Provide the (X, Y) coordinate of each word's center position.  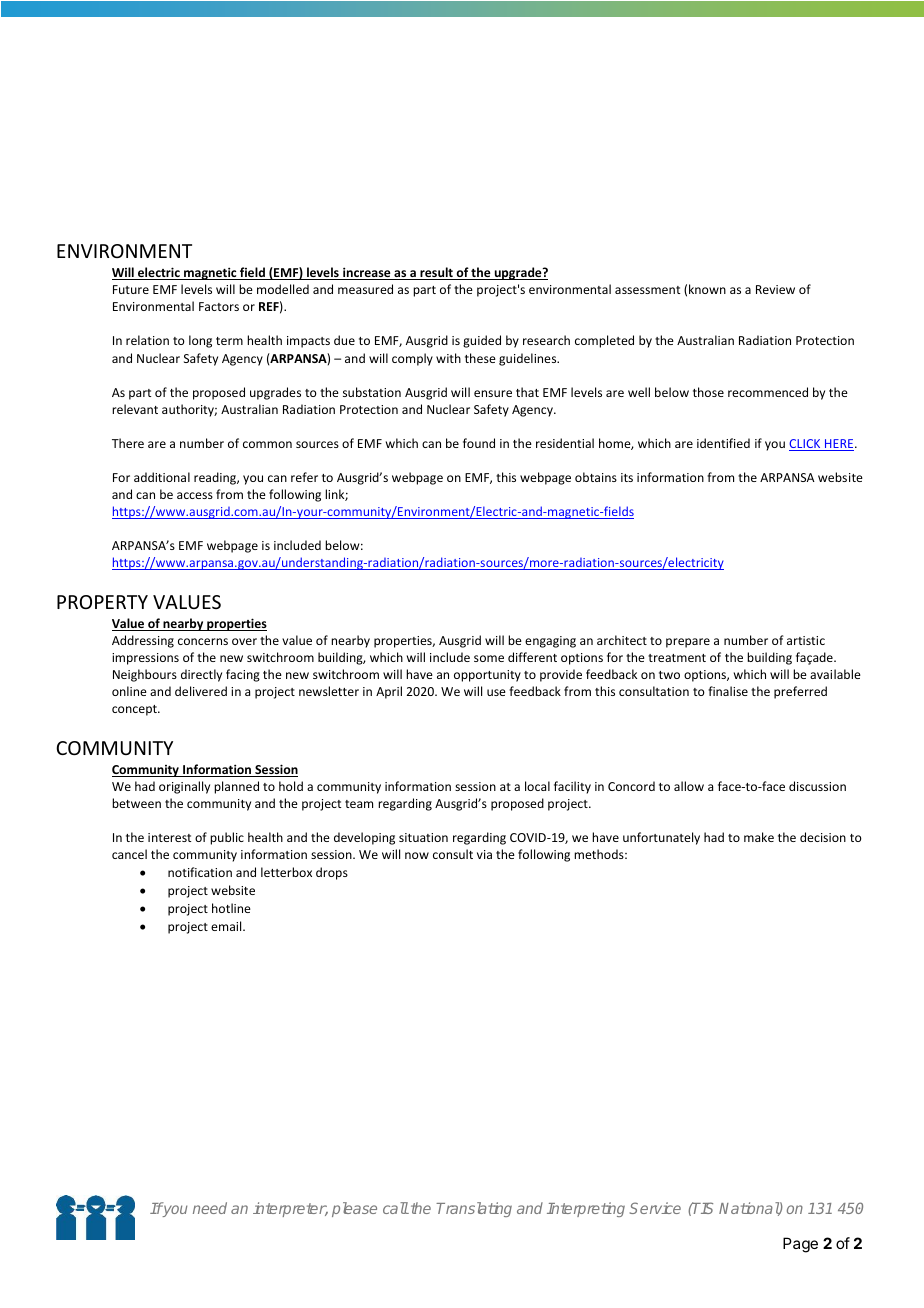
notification (200, 872)
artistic (806, 640)
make (759, 837)
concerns (203, 641)
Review (775, 289)
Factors (219, 306)
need (210, 1208)
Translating (474, 1209)
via (484, 854)
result (436, 273)
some (489, 658)
